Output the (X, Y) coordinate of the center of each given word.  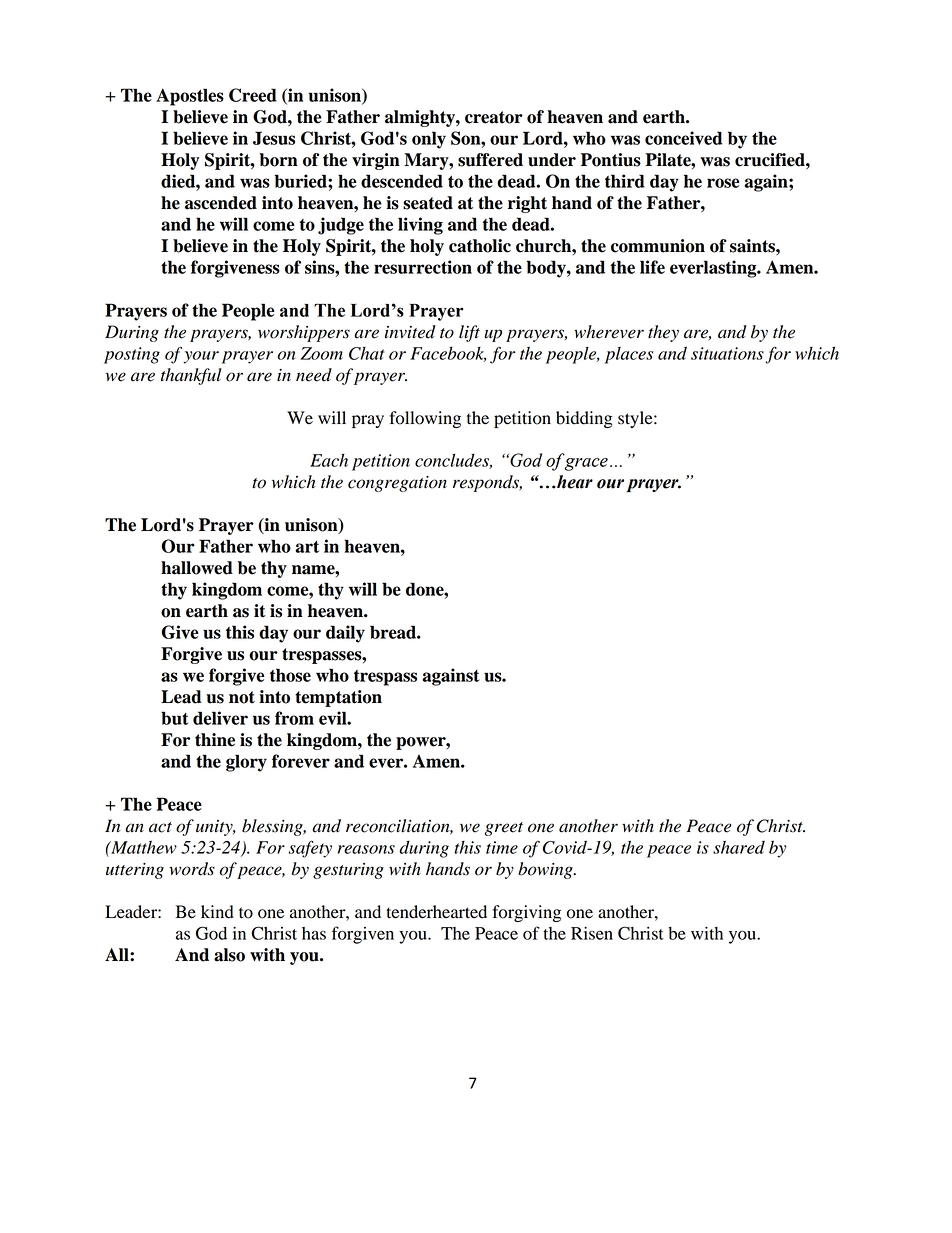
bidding (584, 419)
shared (739, 847)
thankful (191, 376)
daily (345, 634)
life (652, 267)
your (201, 357)
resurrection (423, 267)
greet (503, 829)
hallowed (197, 568)
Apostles (190, 97)
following (425, 419)
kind (217, 912)
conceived (683, 138)
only (429, 140)
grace (586, 464)
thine (215, 740)
